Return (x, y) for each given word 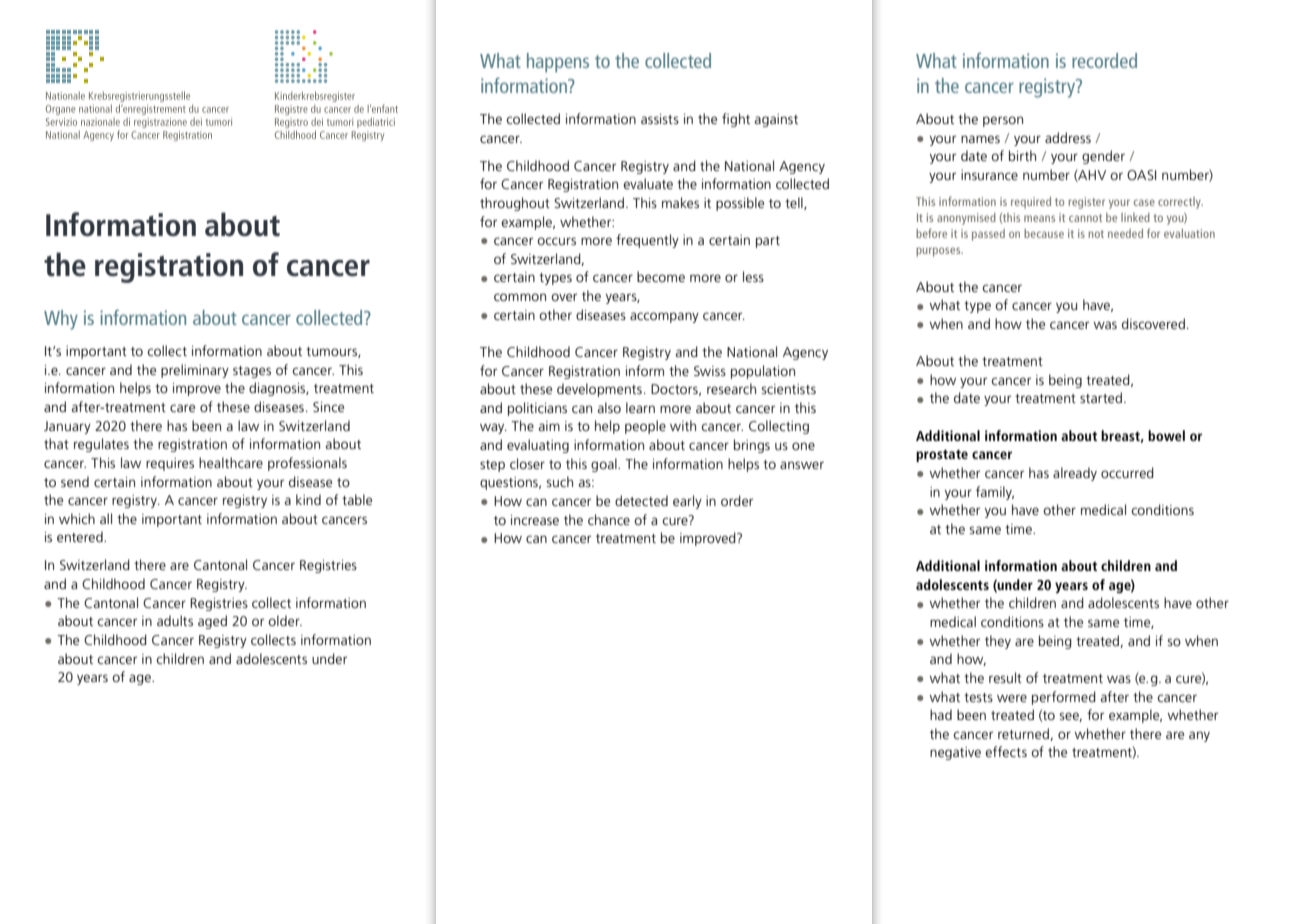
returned (1024, 734)
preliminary (195, 371)
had (941, 714)
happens (558, 63)
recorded (1104, 60)
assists (660, 119)
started (1101, 397)
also (609, 407)
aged (212, 622)
